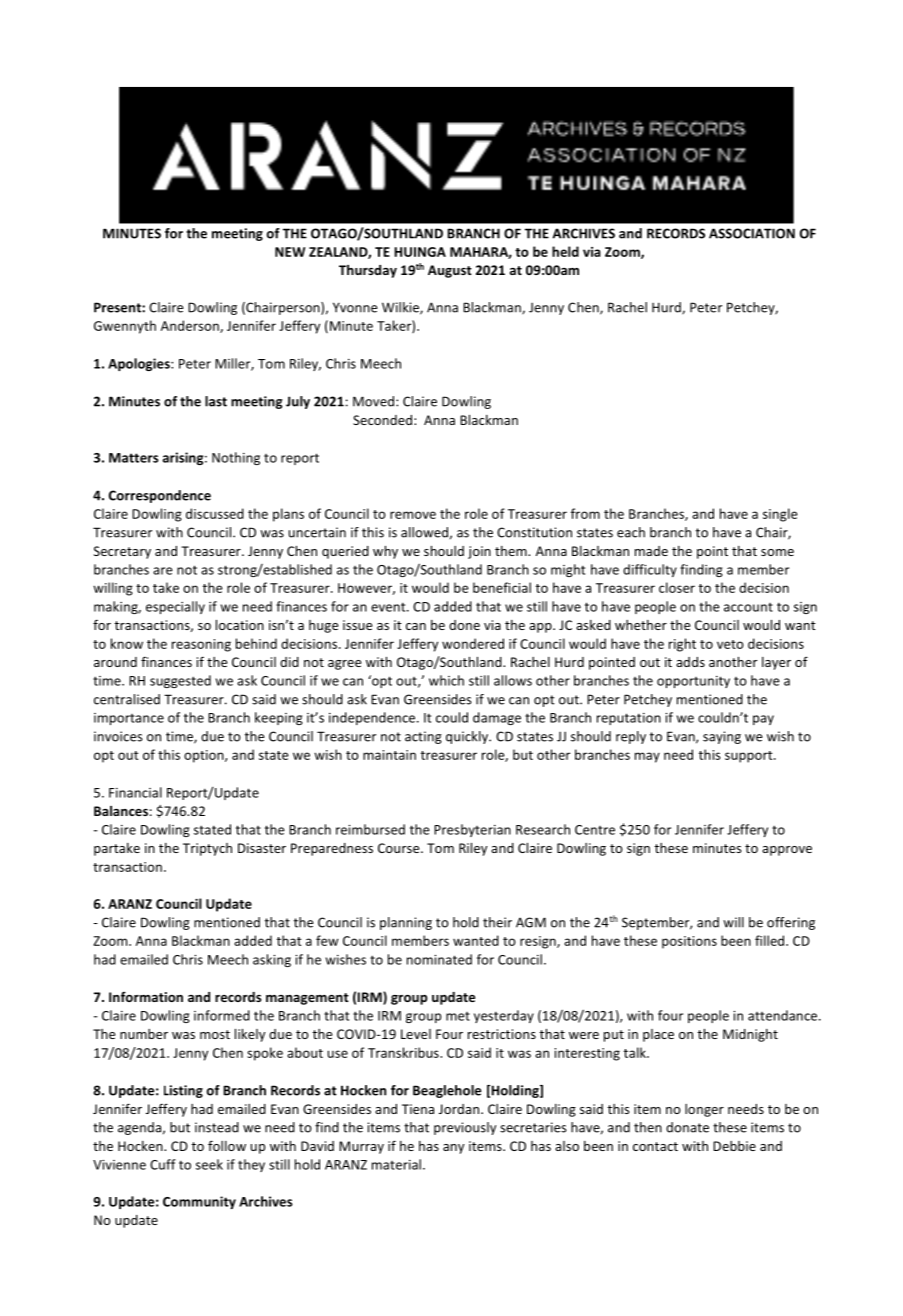 The width and height of the page is (903, 1316). Describe the element at coordinates (479, 552) in the page. I see `join` at that location.
